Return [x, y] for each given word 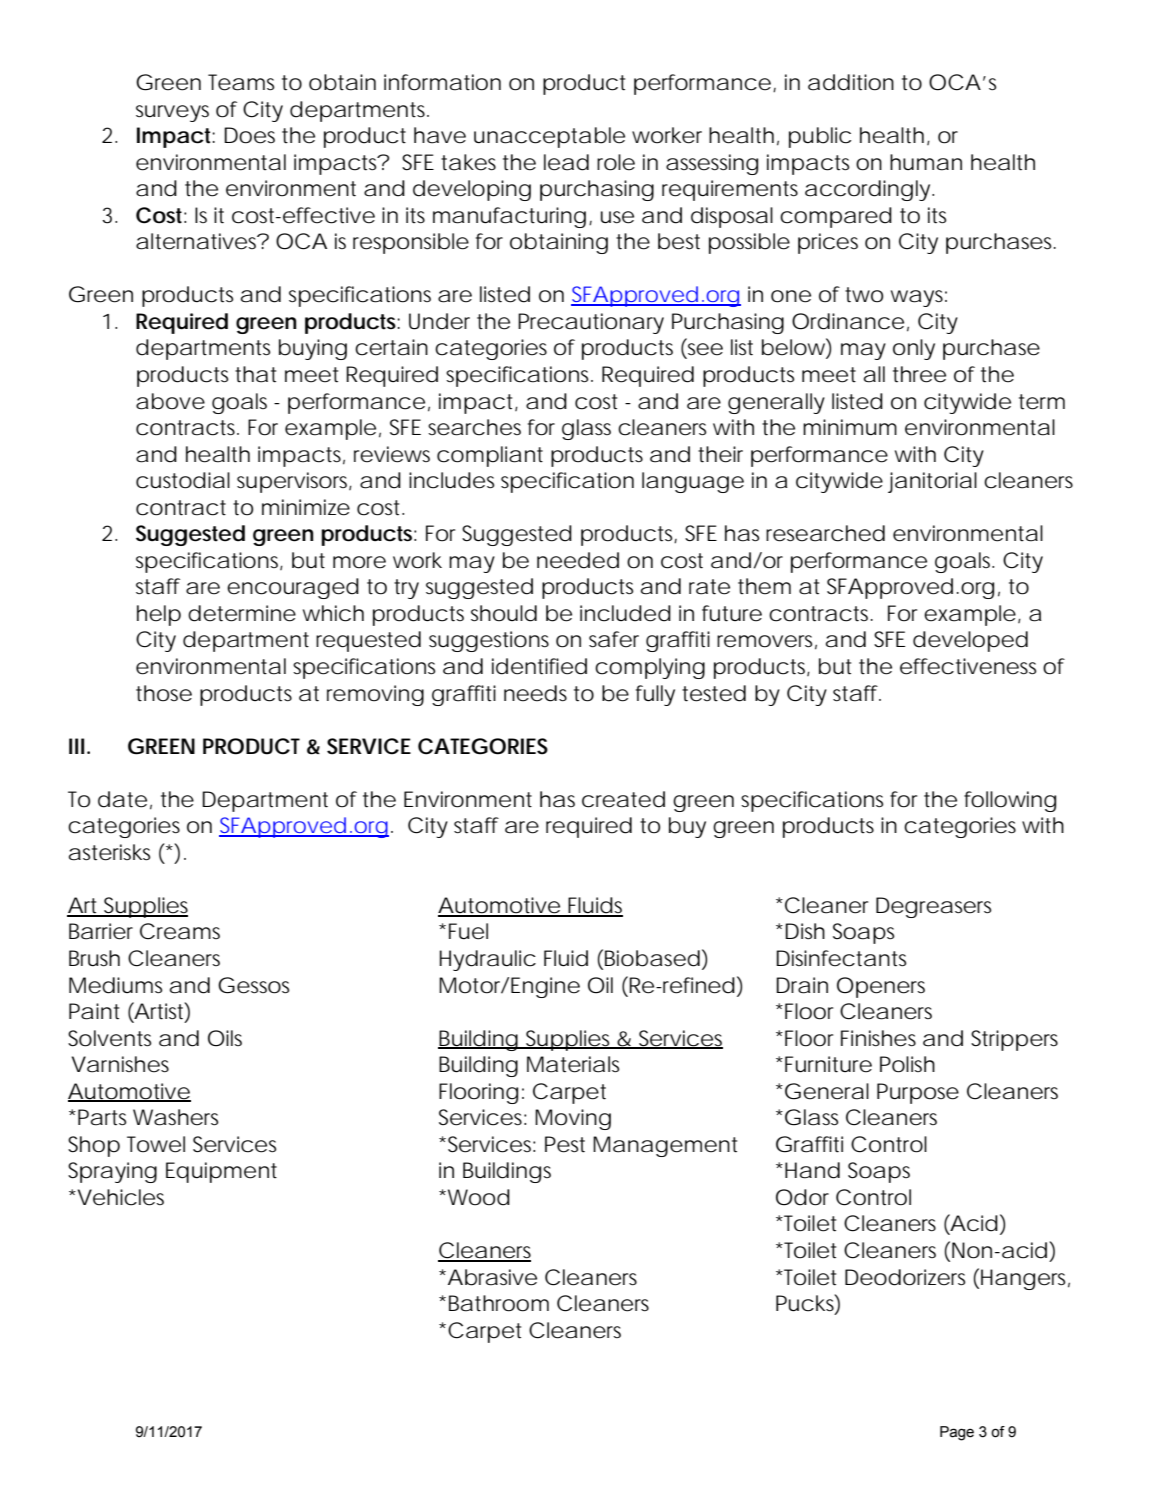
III [76, 746]
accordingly [867, 190]
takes [468, 162]
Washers [175, 1117]
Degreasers [933, 907]
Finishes [878, 1038]
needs [535, 693]
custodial [183, 480]
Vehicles [119, 1197]
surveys [172, 113]
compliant [490, 456]
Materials [573, 1064]
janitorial [932, 482]
